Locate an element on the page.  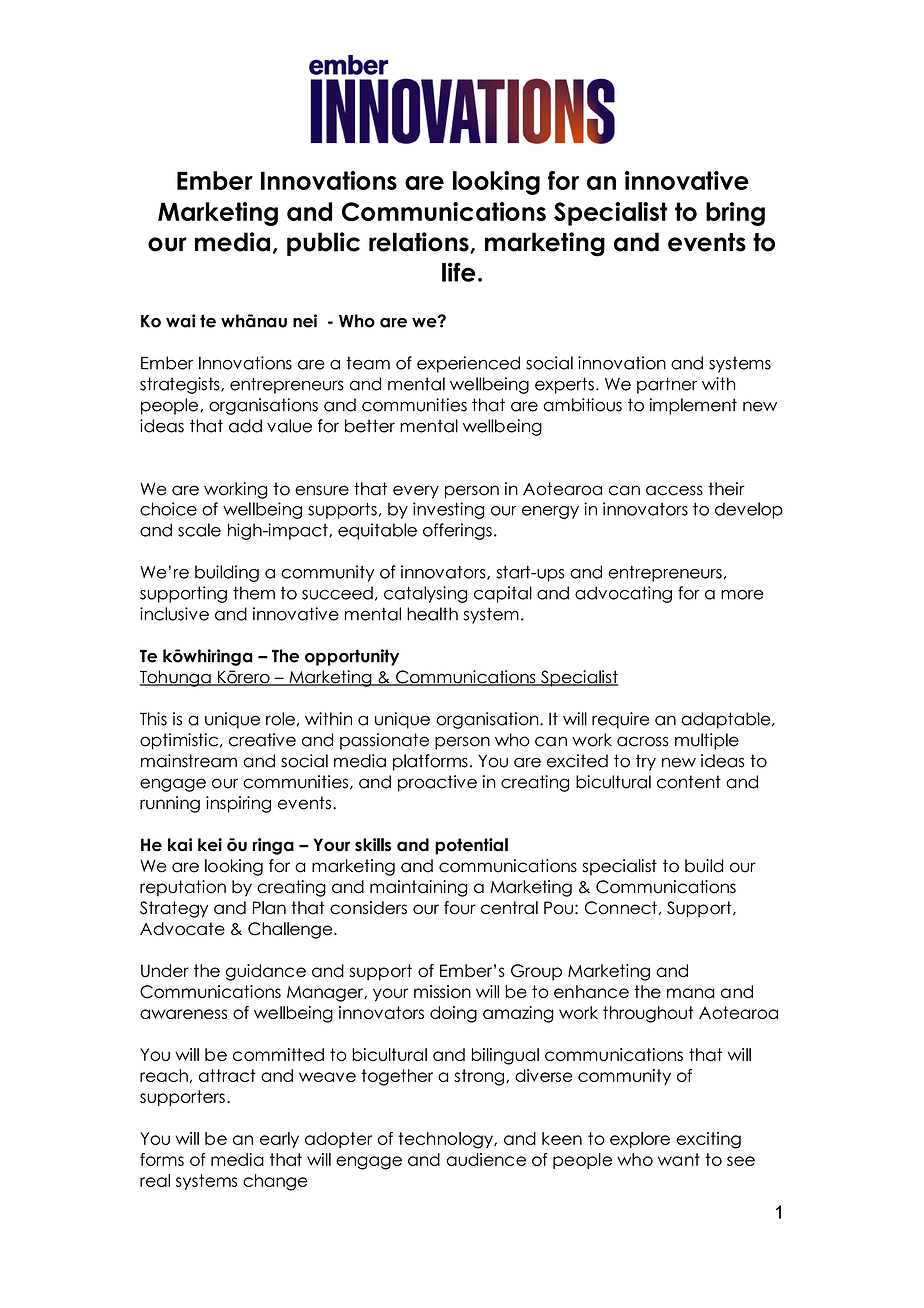
bring is located at coordinates (735, 214).
